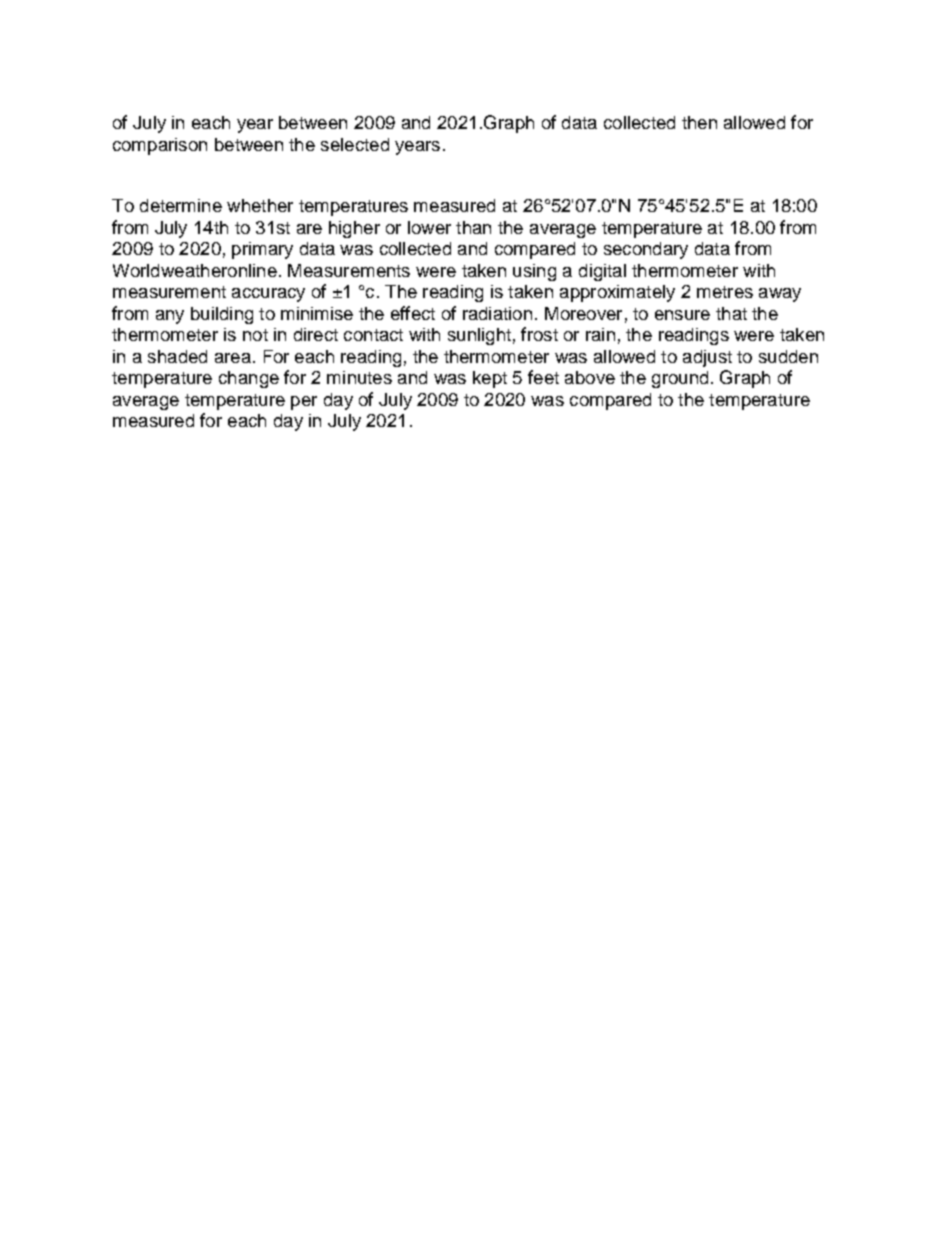 The image size is (952, 1233). What do you see at coordinates (268, 295) in the screenshot?
I see `accuracy` at bounding box center [268, 295].
